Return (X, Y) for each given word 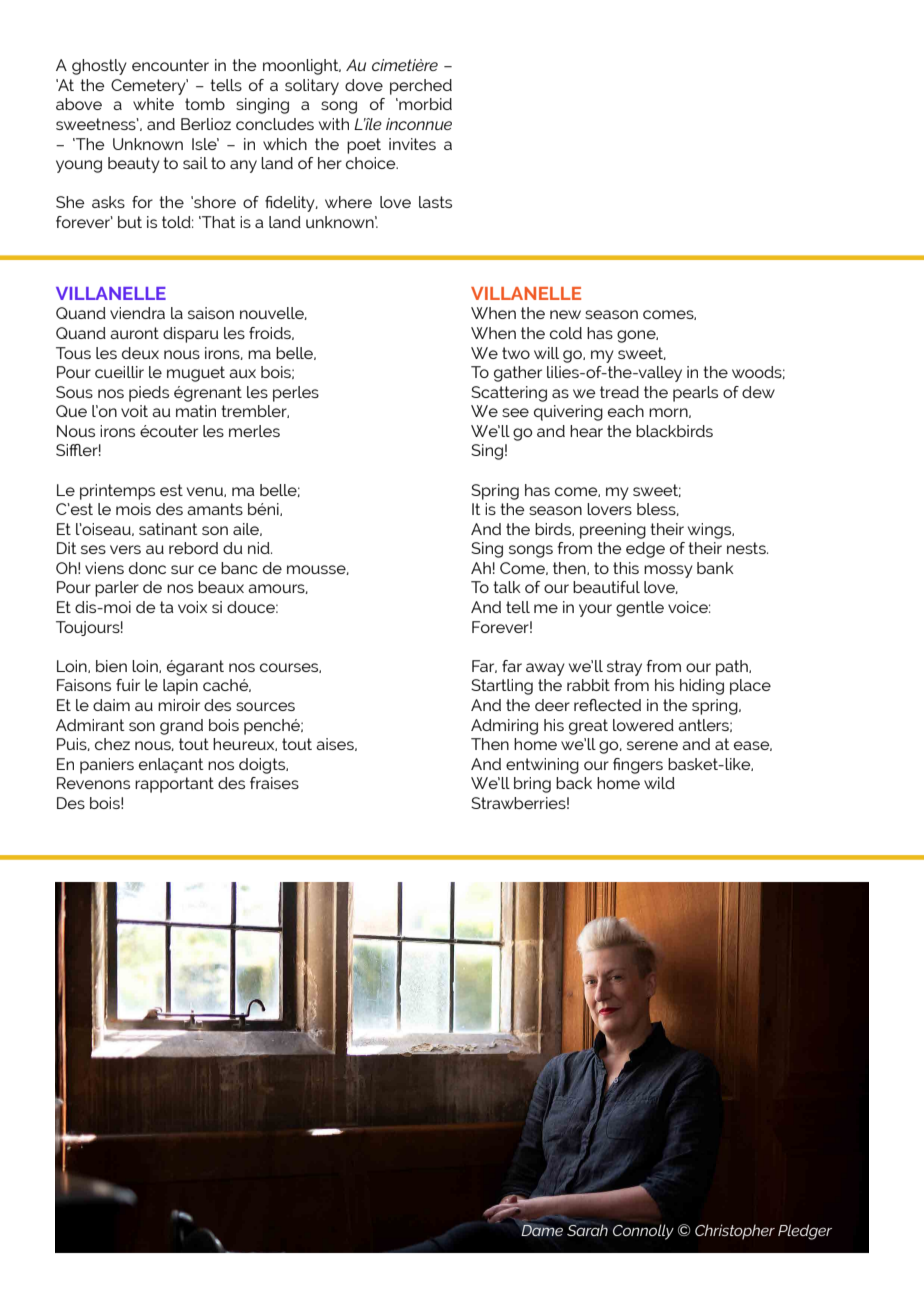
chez (112, 744)
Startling (502, 687)
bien (111, 666)
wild (659, 783)
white (153, 104)
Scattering (509, 394)
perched (421, 87)
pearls (695, 394)
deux (140, 353)
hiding (702, 687)
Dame (541, 1229)
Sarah (587, 1230)
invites (412, 144)
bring (532, 785)
